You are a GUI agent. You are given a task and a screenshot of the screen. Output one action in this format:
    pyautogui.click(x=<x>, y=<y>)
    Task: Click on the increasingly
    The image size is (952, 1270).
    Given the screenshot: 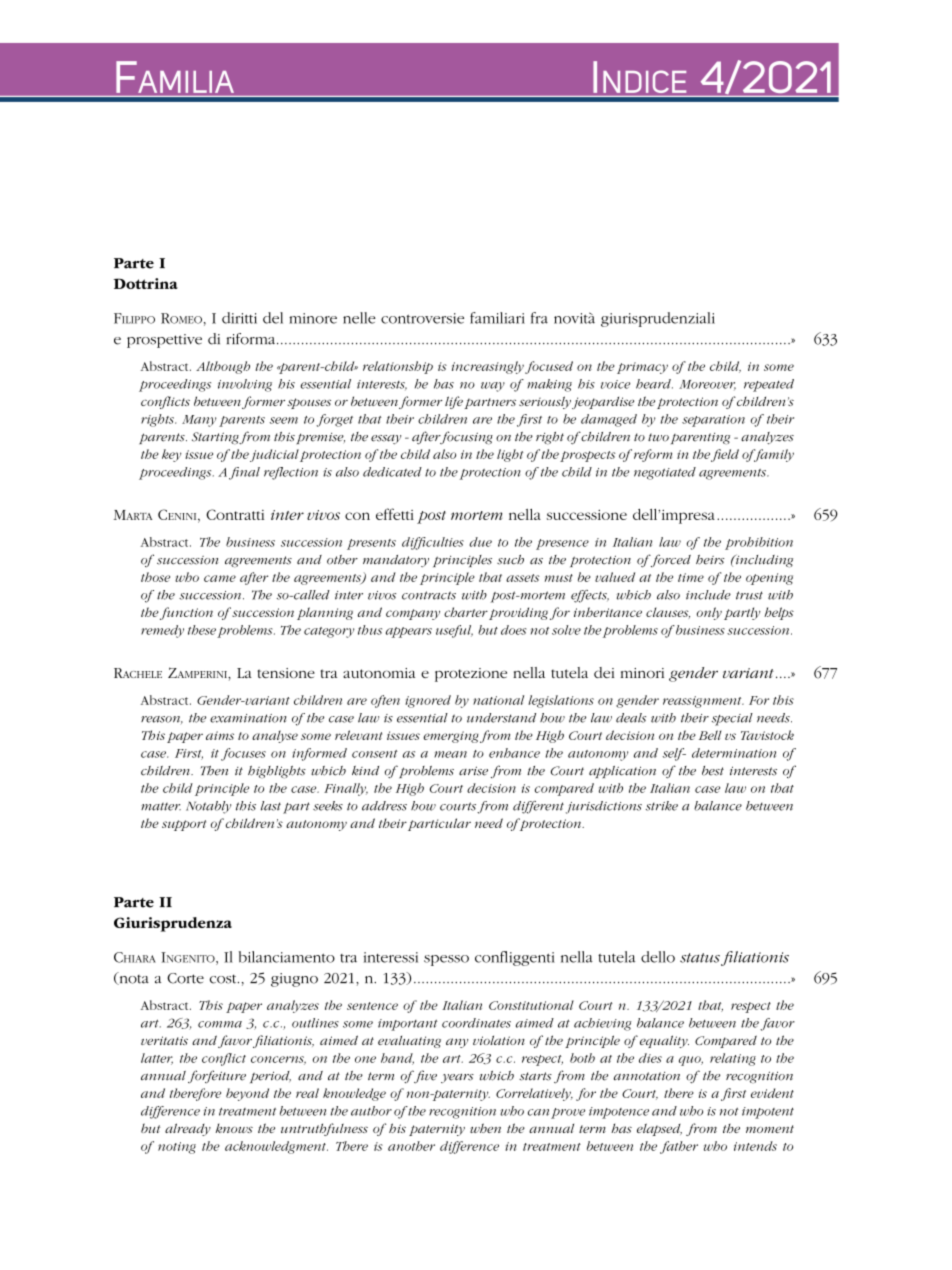 What is the action you would take?
    pyautogui.click(x=488, y=367)
